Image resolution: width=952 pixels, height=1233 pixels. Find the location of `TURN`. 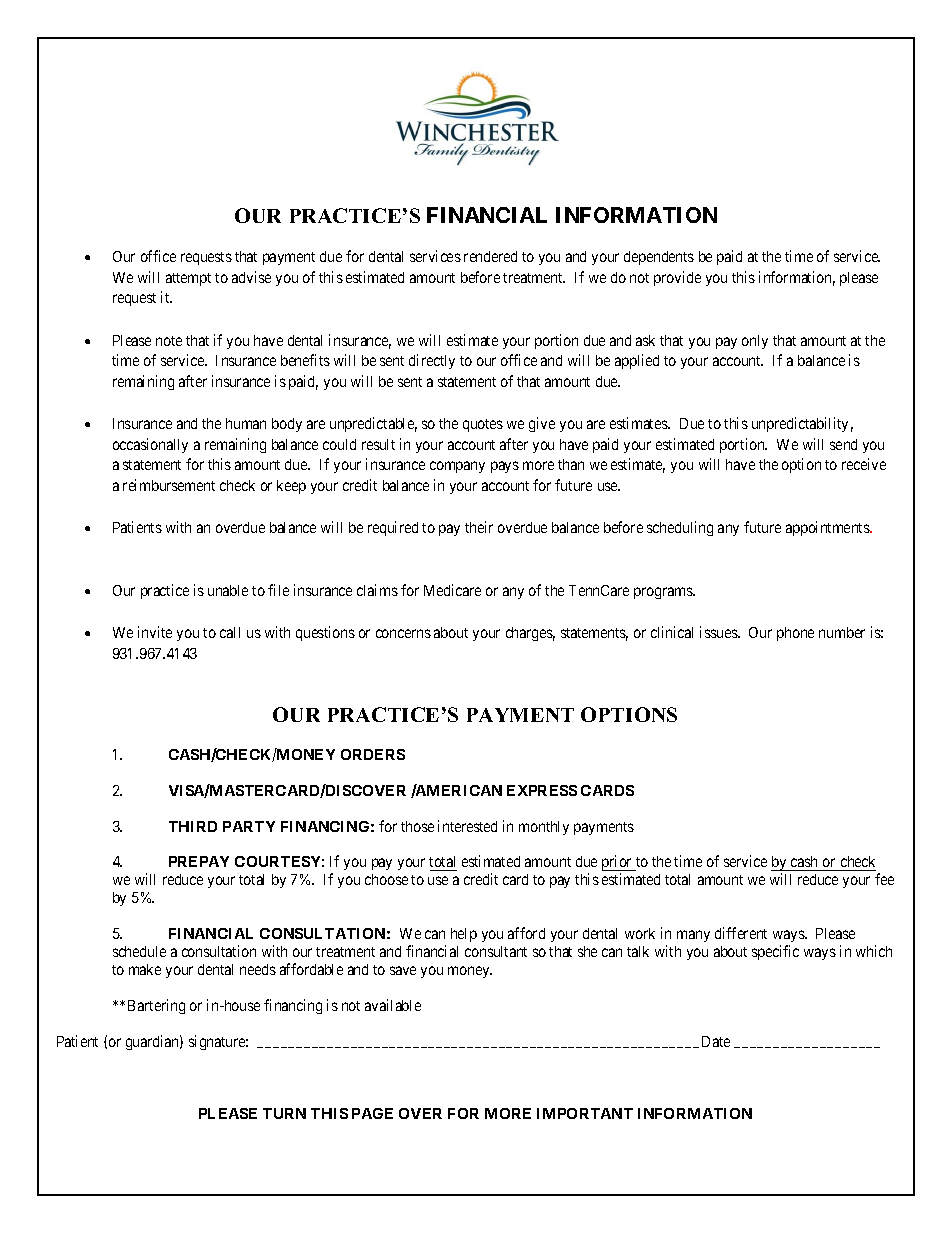

TURN is located at coordinates (284, 1113).
